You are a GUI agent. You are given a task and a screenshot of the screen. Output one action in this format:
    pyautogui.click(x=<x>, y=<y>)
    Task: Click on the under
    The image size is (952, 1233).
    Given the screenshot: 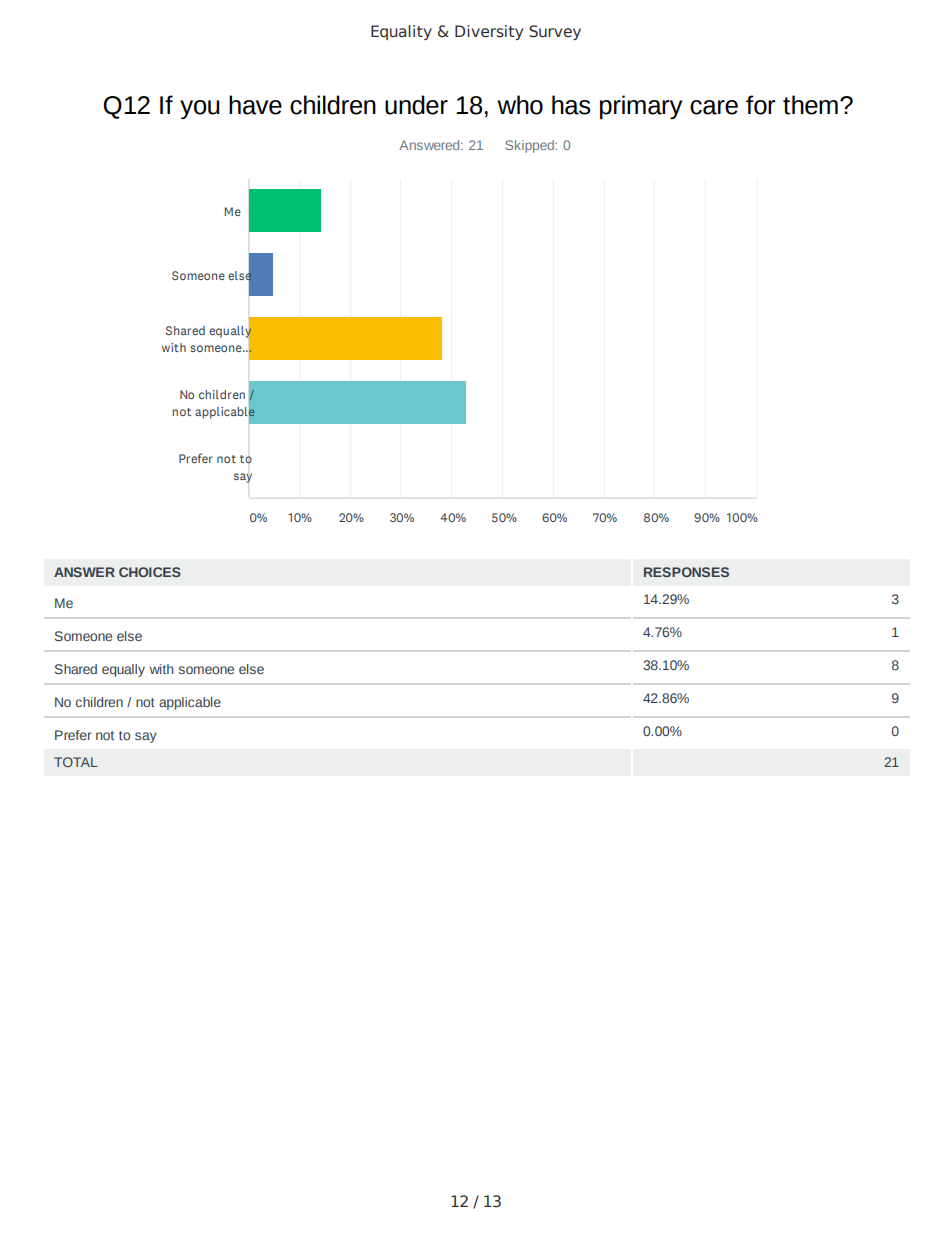 What is the action you would take?
    pyautogui.click(x=416, y=105)
